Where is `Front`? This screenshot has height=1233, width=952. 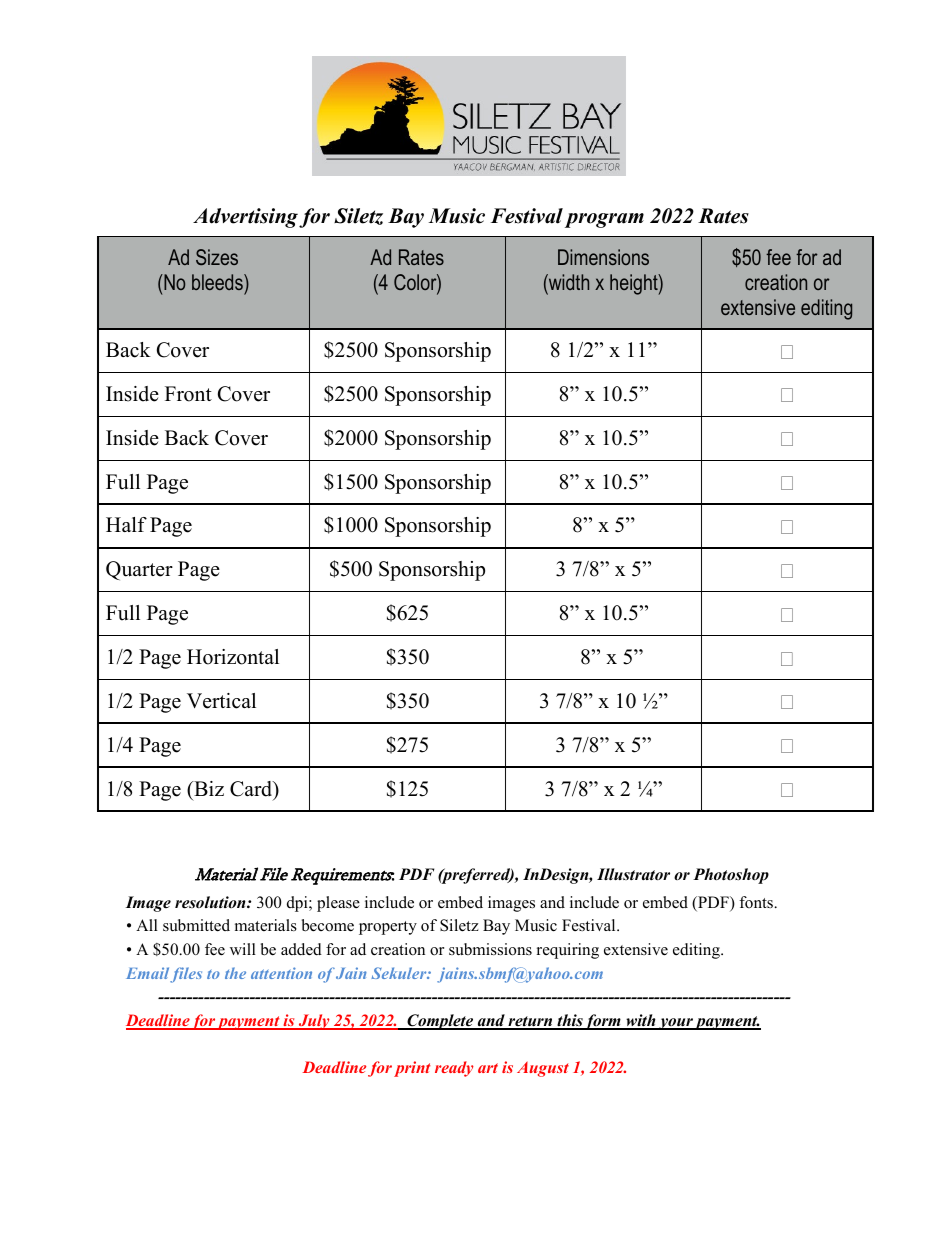 Front is located at coordinates (188, 394).
